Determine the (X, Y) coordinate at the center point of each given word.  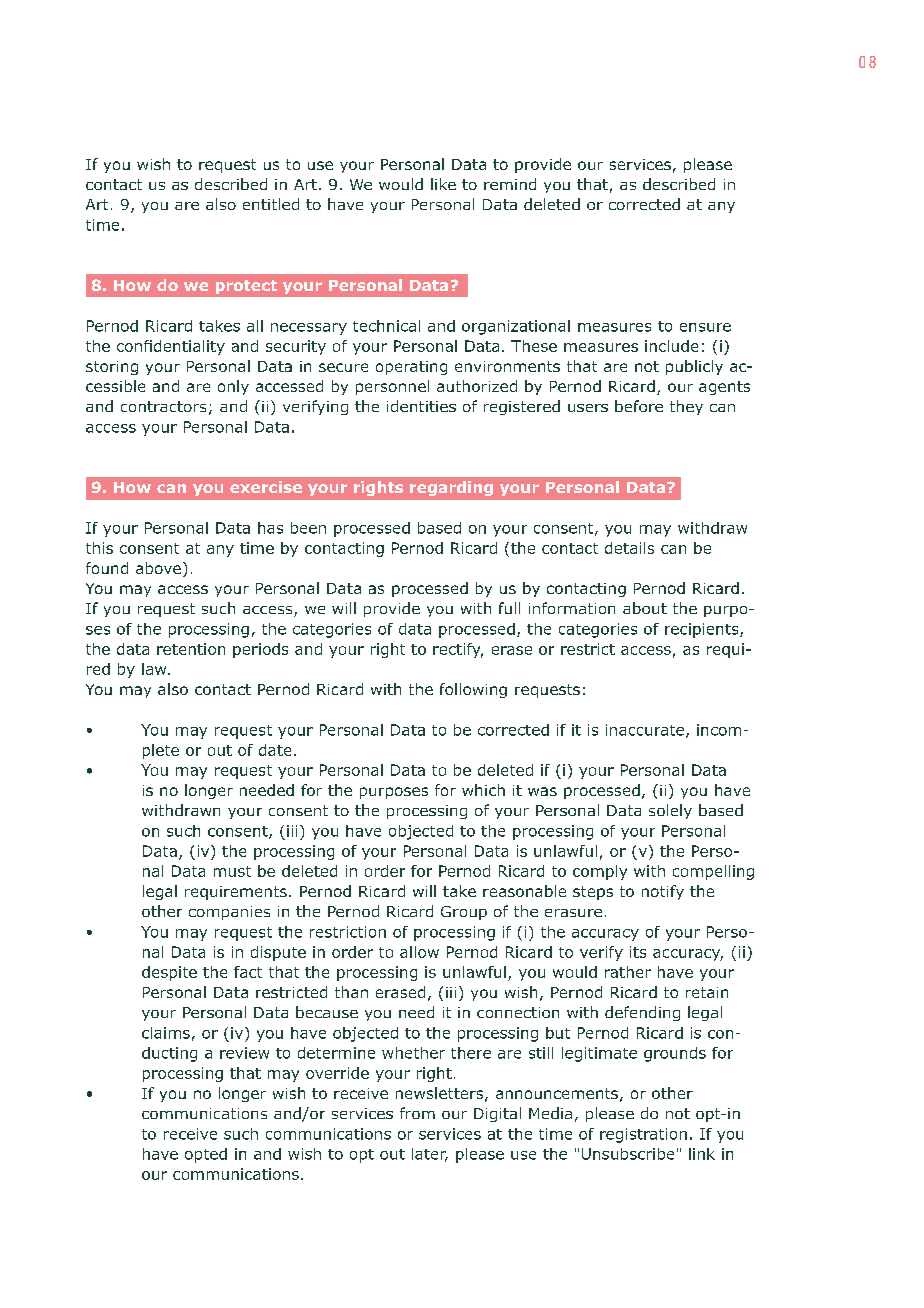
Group (464, 913)
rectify (458, 650)
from (417, 1113)
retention (191, 649)
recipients (703, 630)
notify (663, 892)
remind (510, 184)
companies (229, 913)
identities (421, 406)
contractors (163, 406)
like (443, 184)
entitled (271, 204)
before (639, 406)
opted (206, 1155)
